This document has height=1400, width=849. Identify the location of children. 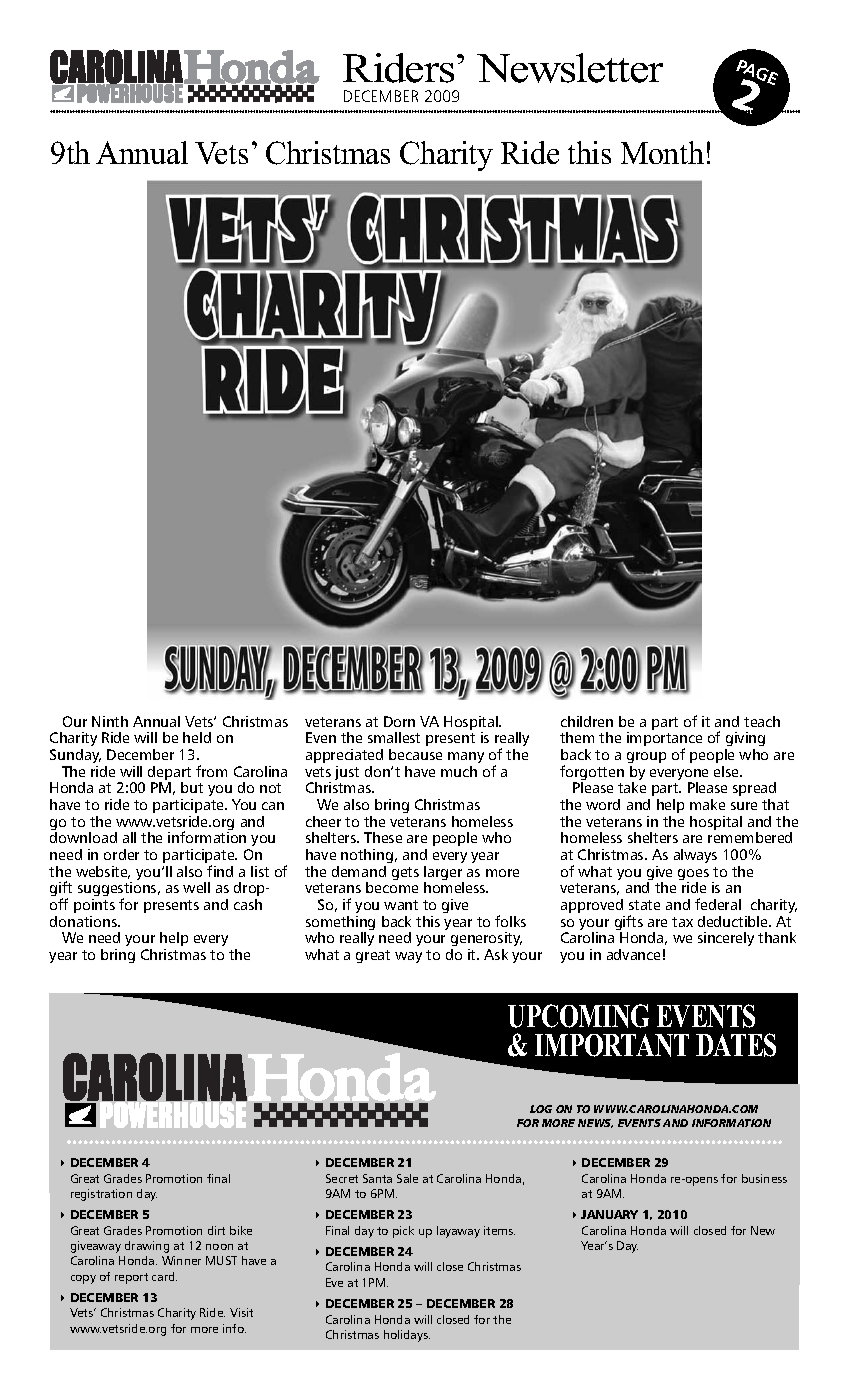
(587, 721).
